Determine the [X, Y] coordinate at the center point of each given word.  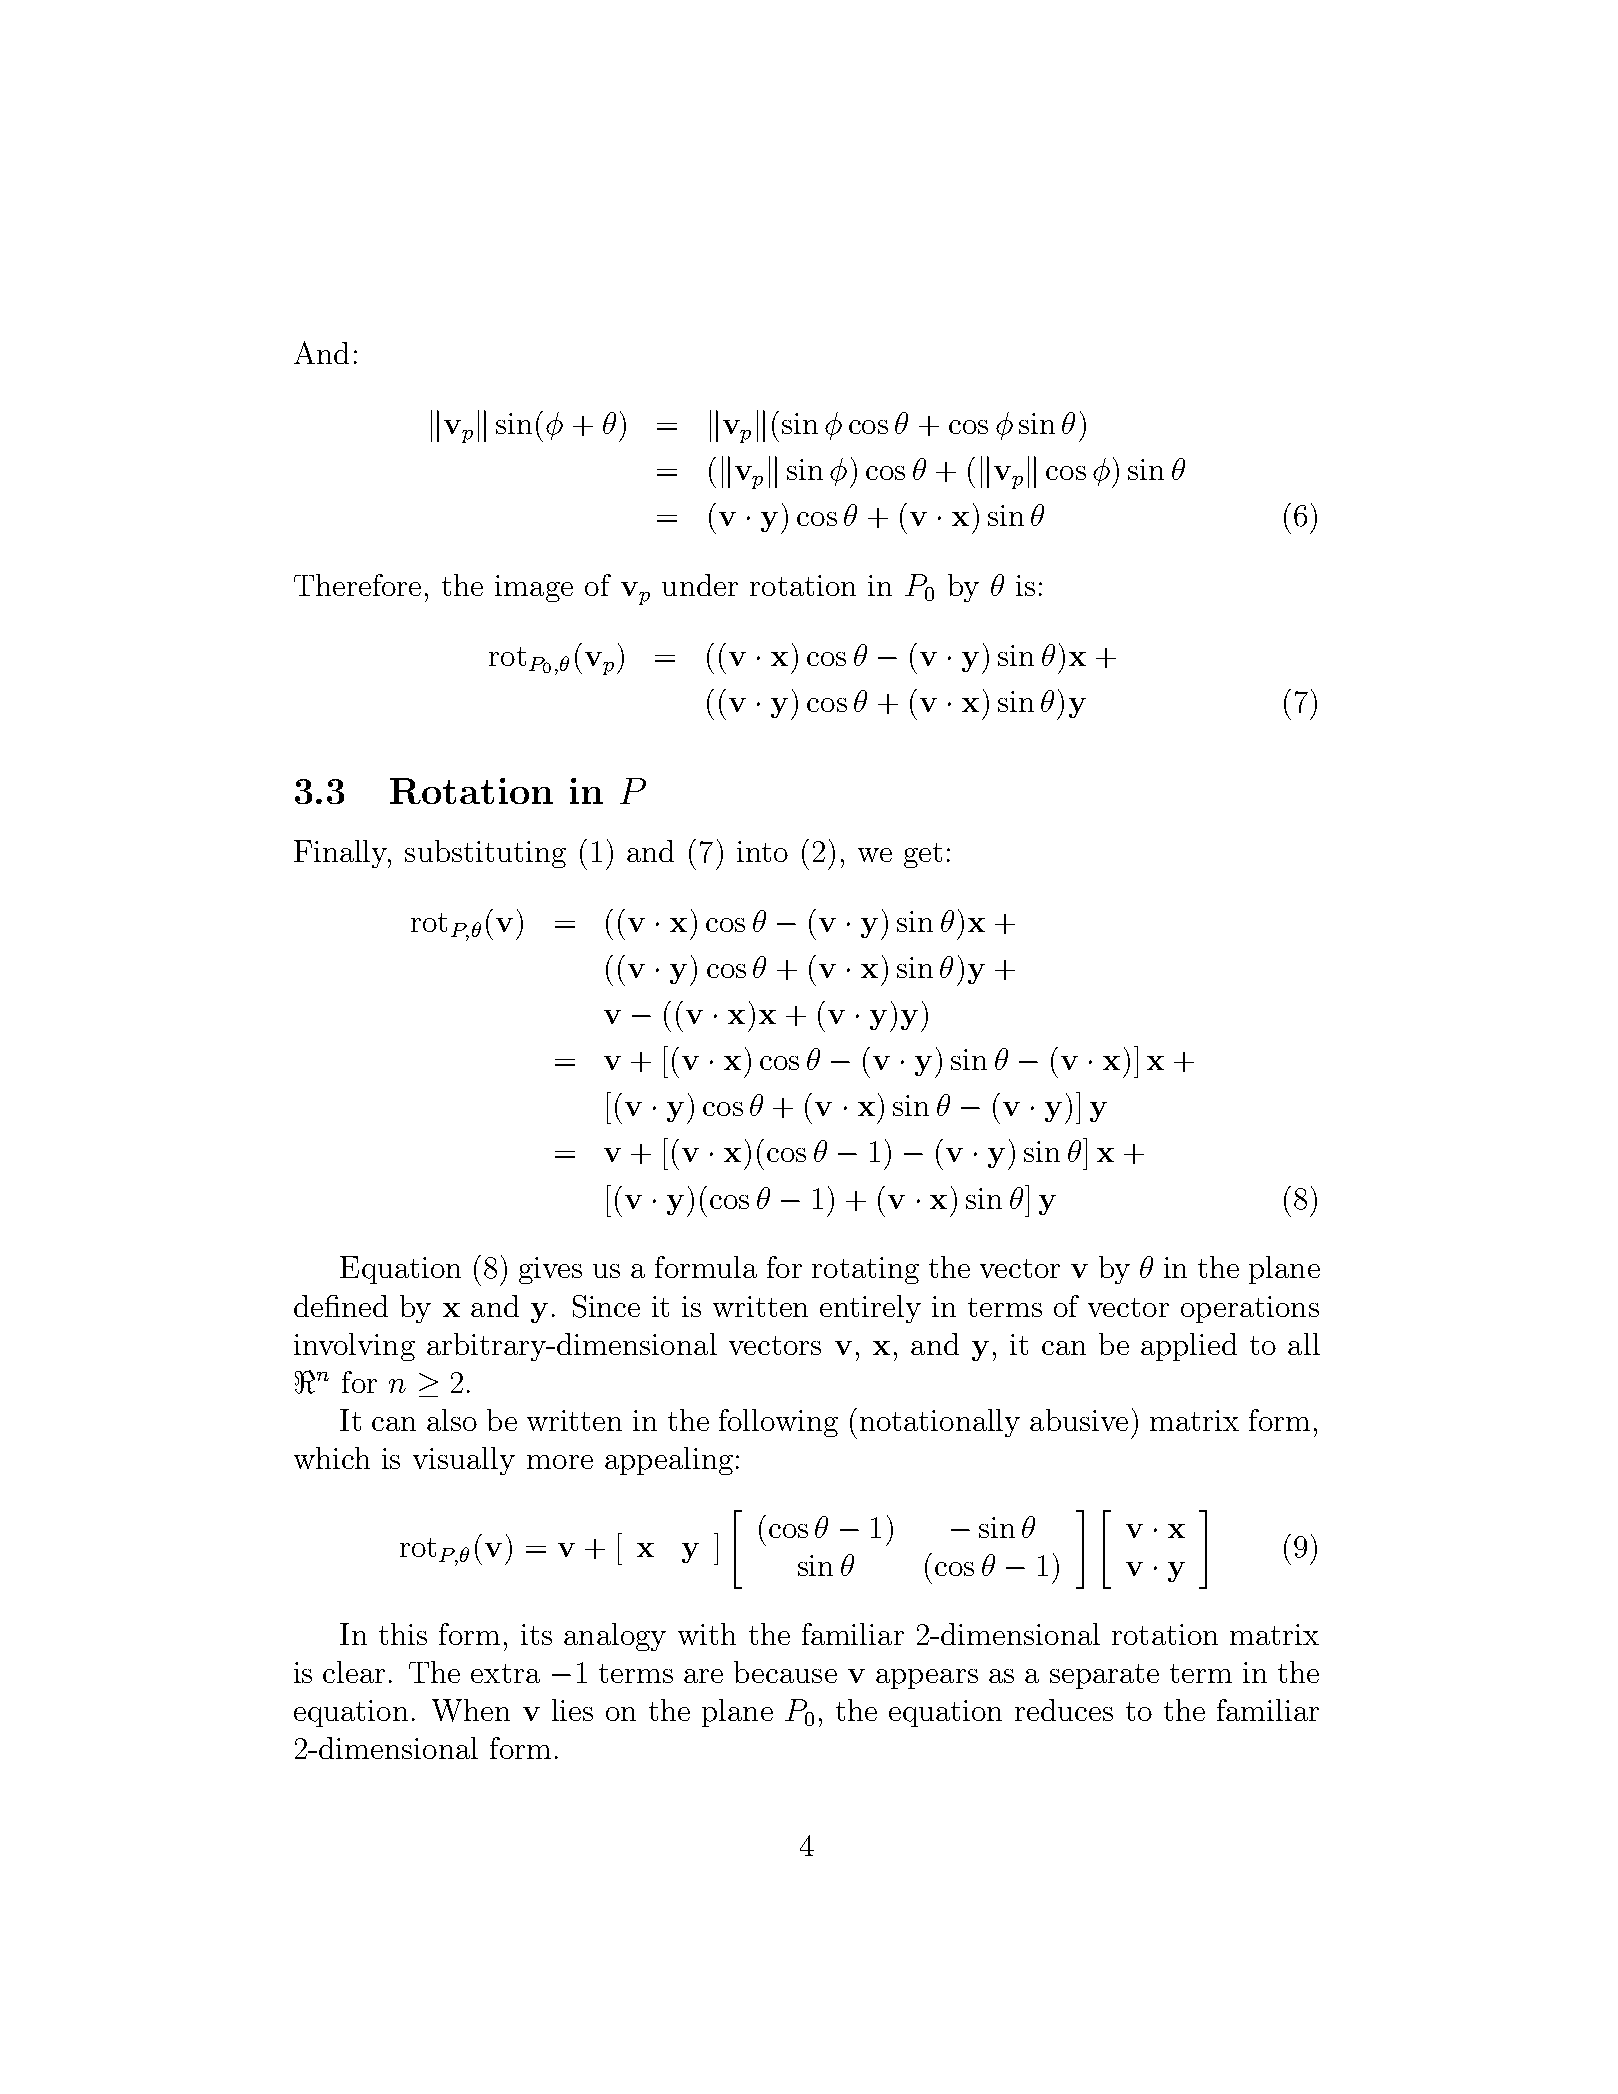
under [700, 585]
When [471, 1710]
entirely [870, 1309]
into [762, 851]
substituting [485, 854]
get [923, 855]
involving [354, 1347]
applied [1189, 1347]
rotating [865, 1270]
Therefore [357, 585]
